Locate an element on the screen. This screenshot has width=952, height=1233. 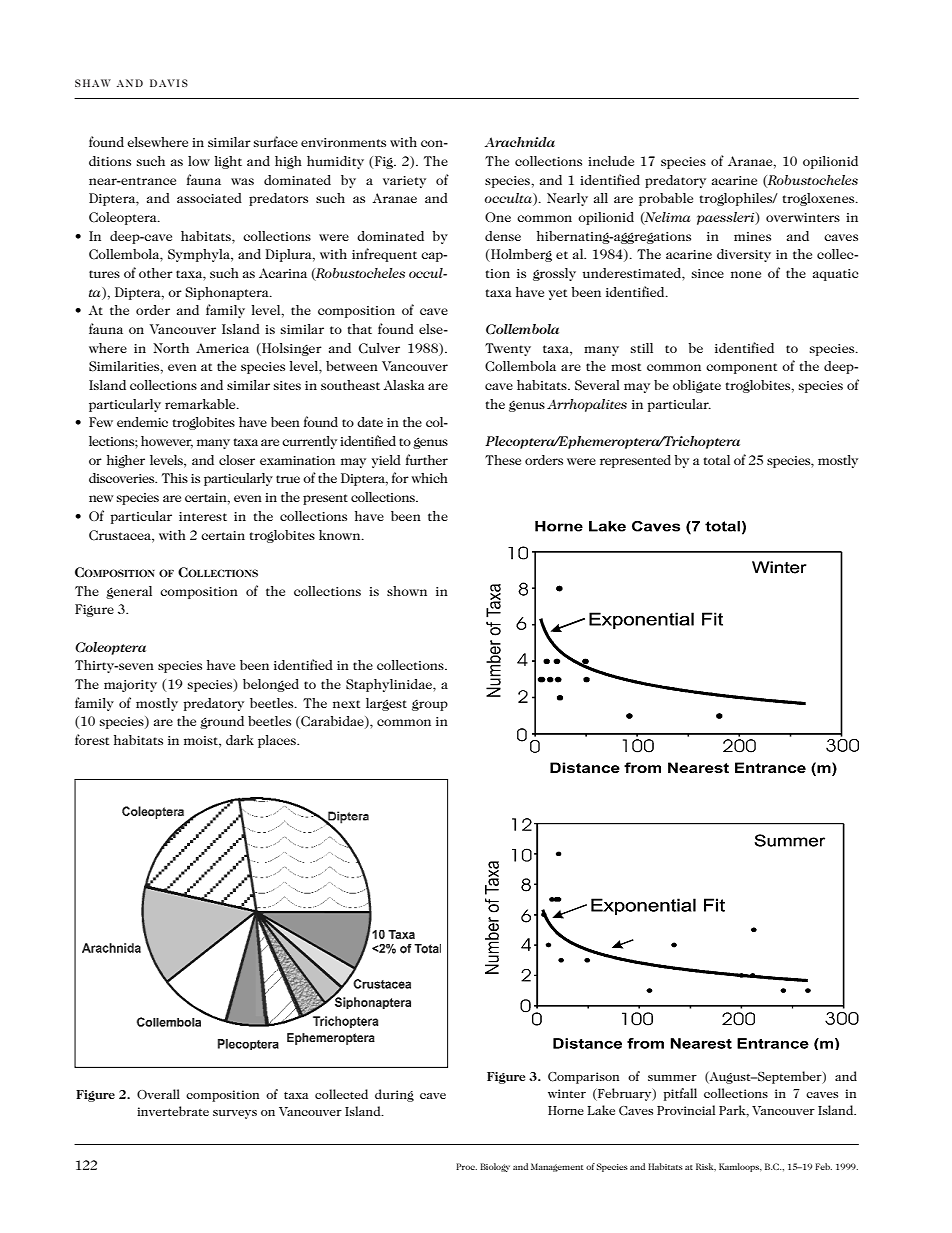
which is located at coordinates (430, 478).
